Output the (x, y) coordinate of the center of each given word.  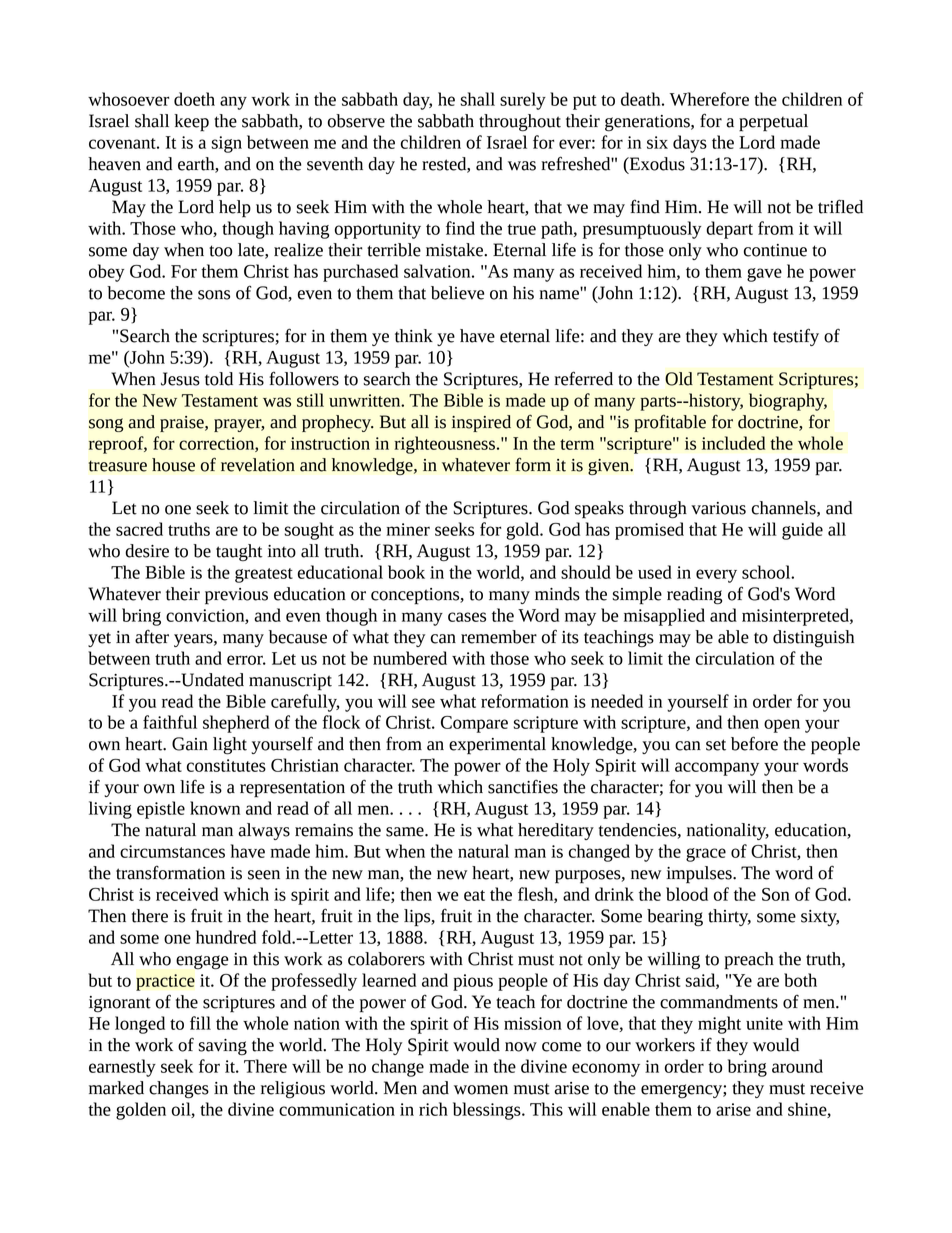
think (414, 336)
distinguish (813, 639)
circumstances (172, 851)
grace (706, 855)
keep (191, 123)
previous (236, 596)
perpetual (773, 123)
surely (523, 101)
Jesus (180, 379)
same (406, 832)
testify (796, 337)
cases (467, 617)
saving (222, 1047)
